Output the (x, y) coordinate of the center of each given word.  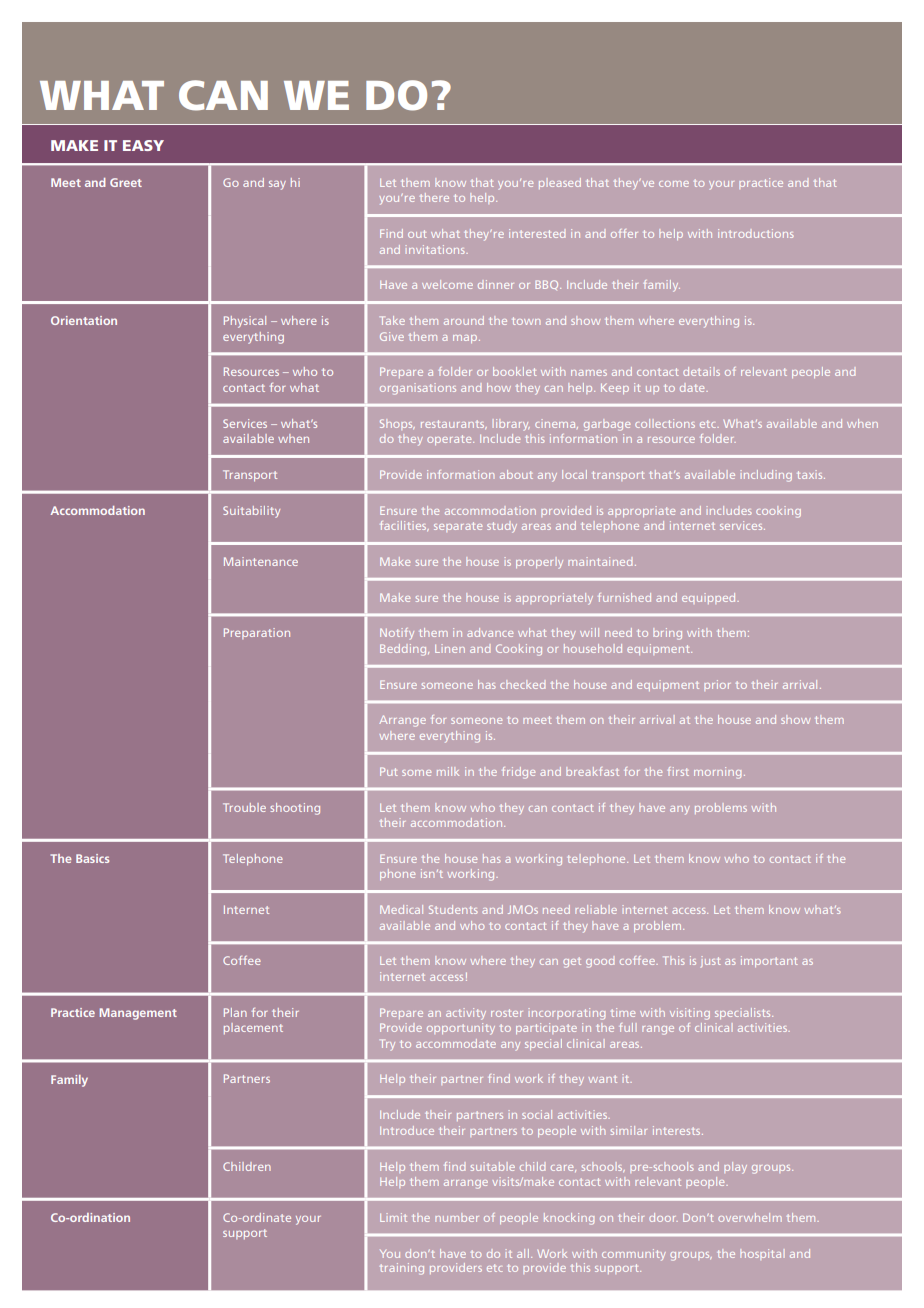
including (766, 476)
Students (453, 909)
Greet (126, 182)
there (434, 197)
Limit (393, 1217)
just (711, 961)
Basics (92, 858)
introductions (756, 233)
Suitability (251, 512)
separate (458, 527)
